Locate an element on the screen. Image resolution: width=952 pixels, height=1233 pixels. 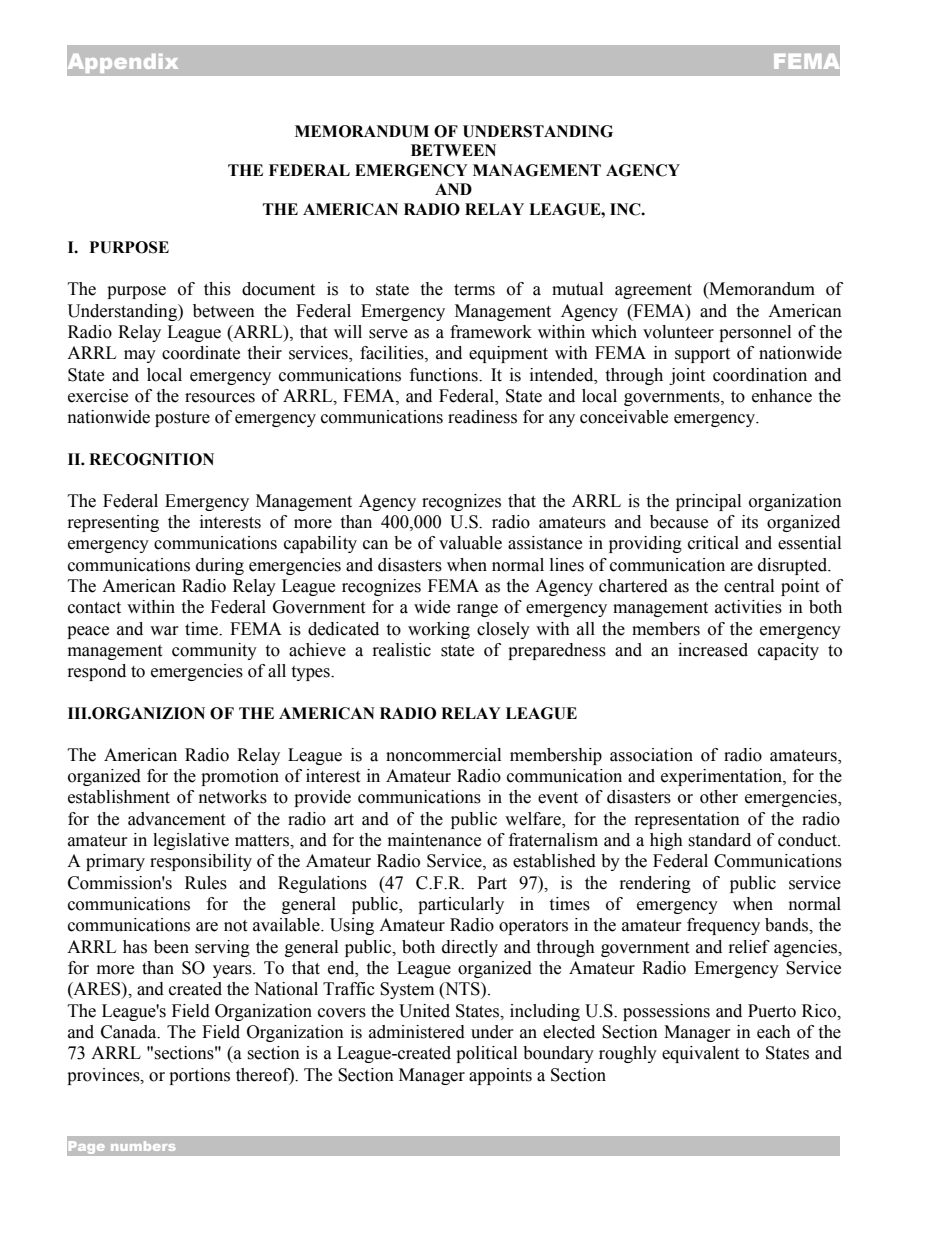
central is located at coordinates (749, 586).
